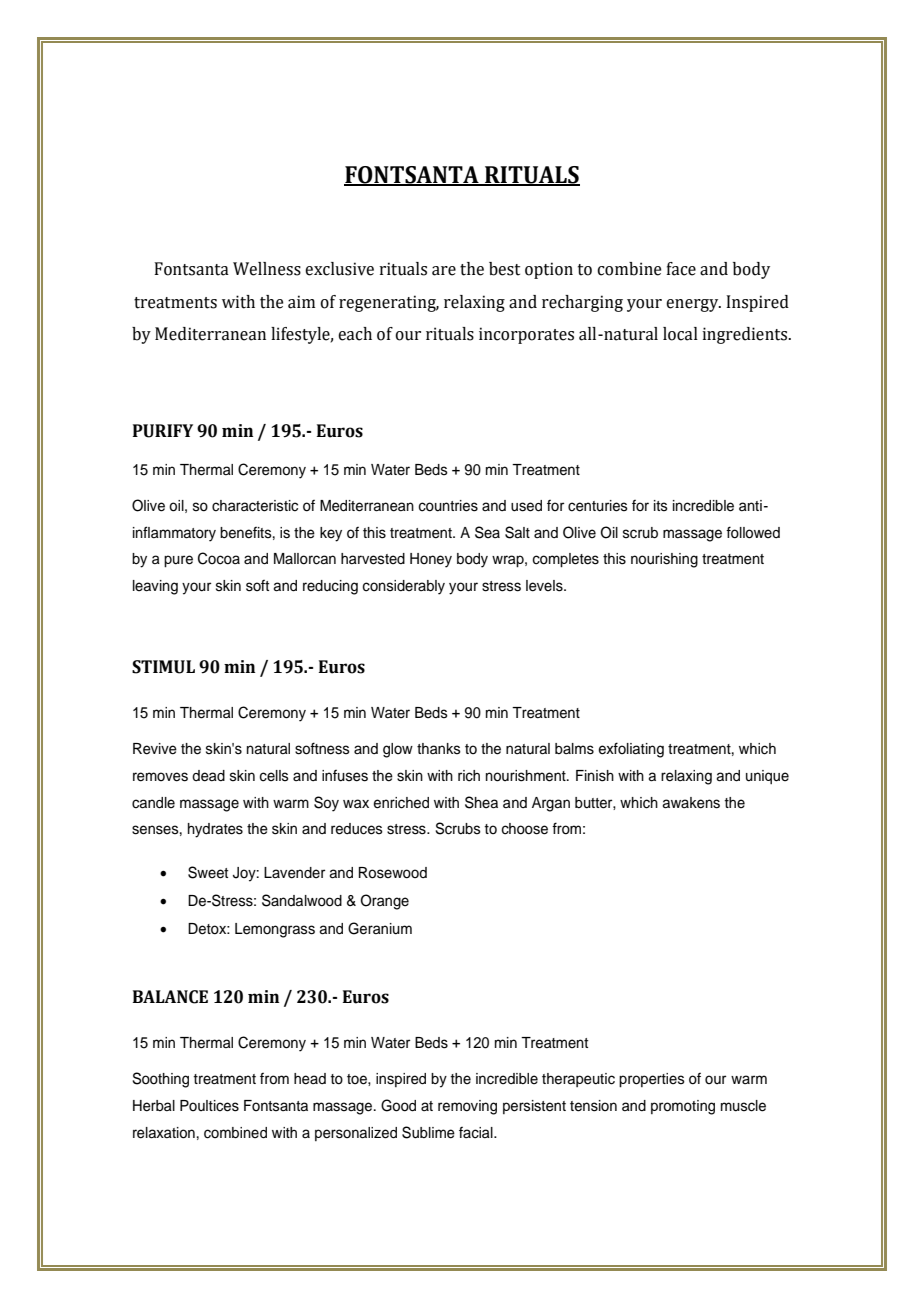 The image size is (924, 1308). Describe the element at coordinates (683, 1107) in the screenshot. I see `promoting` at that location.
